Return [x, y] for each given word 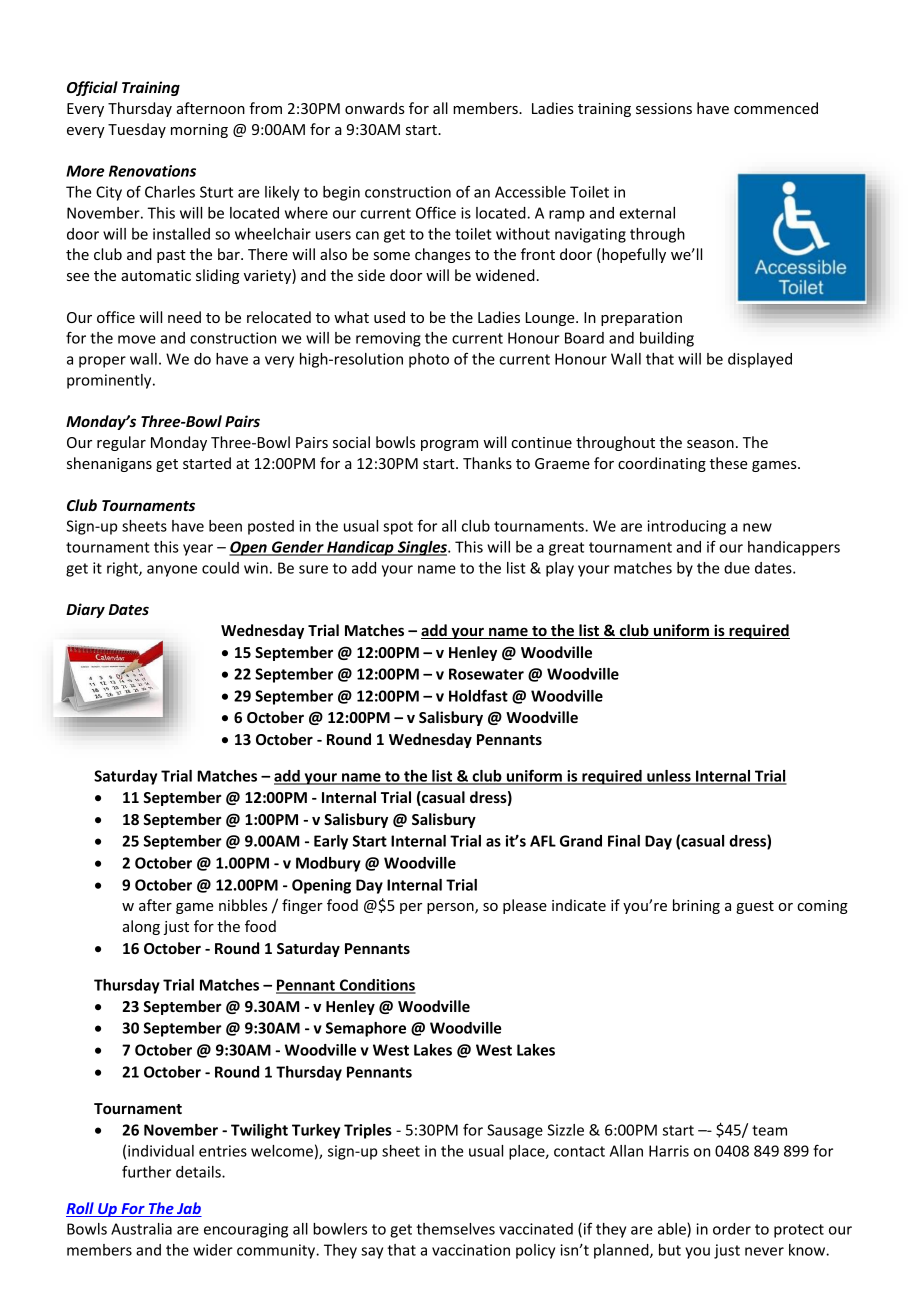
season [710, 444]
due [737, 568]
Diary [85, 610]
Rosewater [486, 674]
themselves [455, 1229]
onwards [375, 108]
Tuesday [137, 130]
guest [755, 907]
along [141, 927]
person [451, 908]
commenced [776, 108]
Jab [188, 1209]
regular [121, 443]
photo [429, 360]
